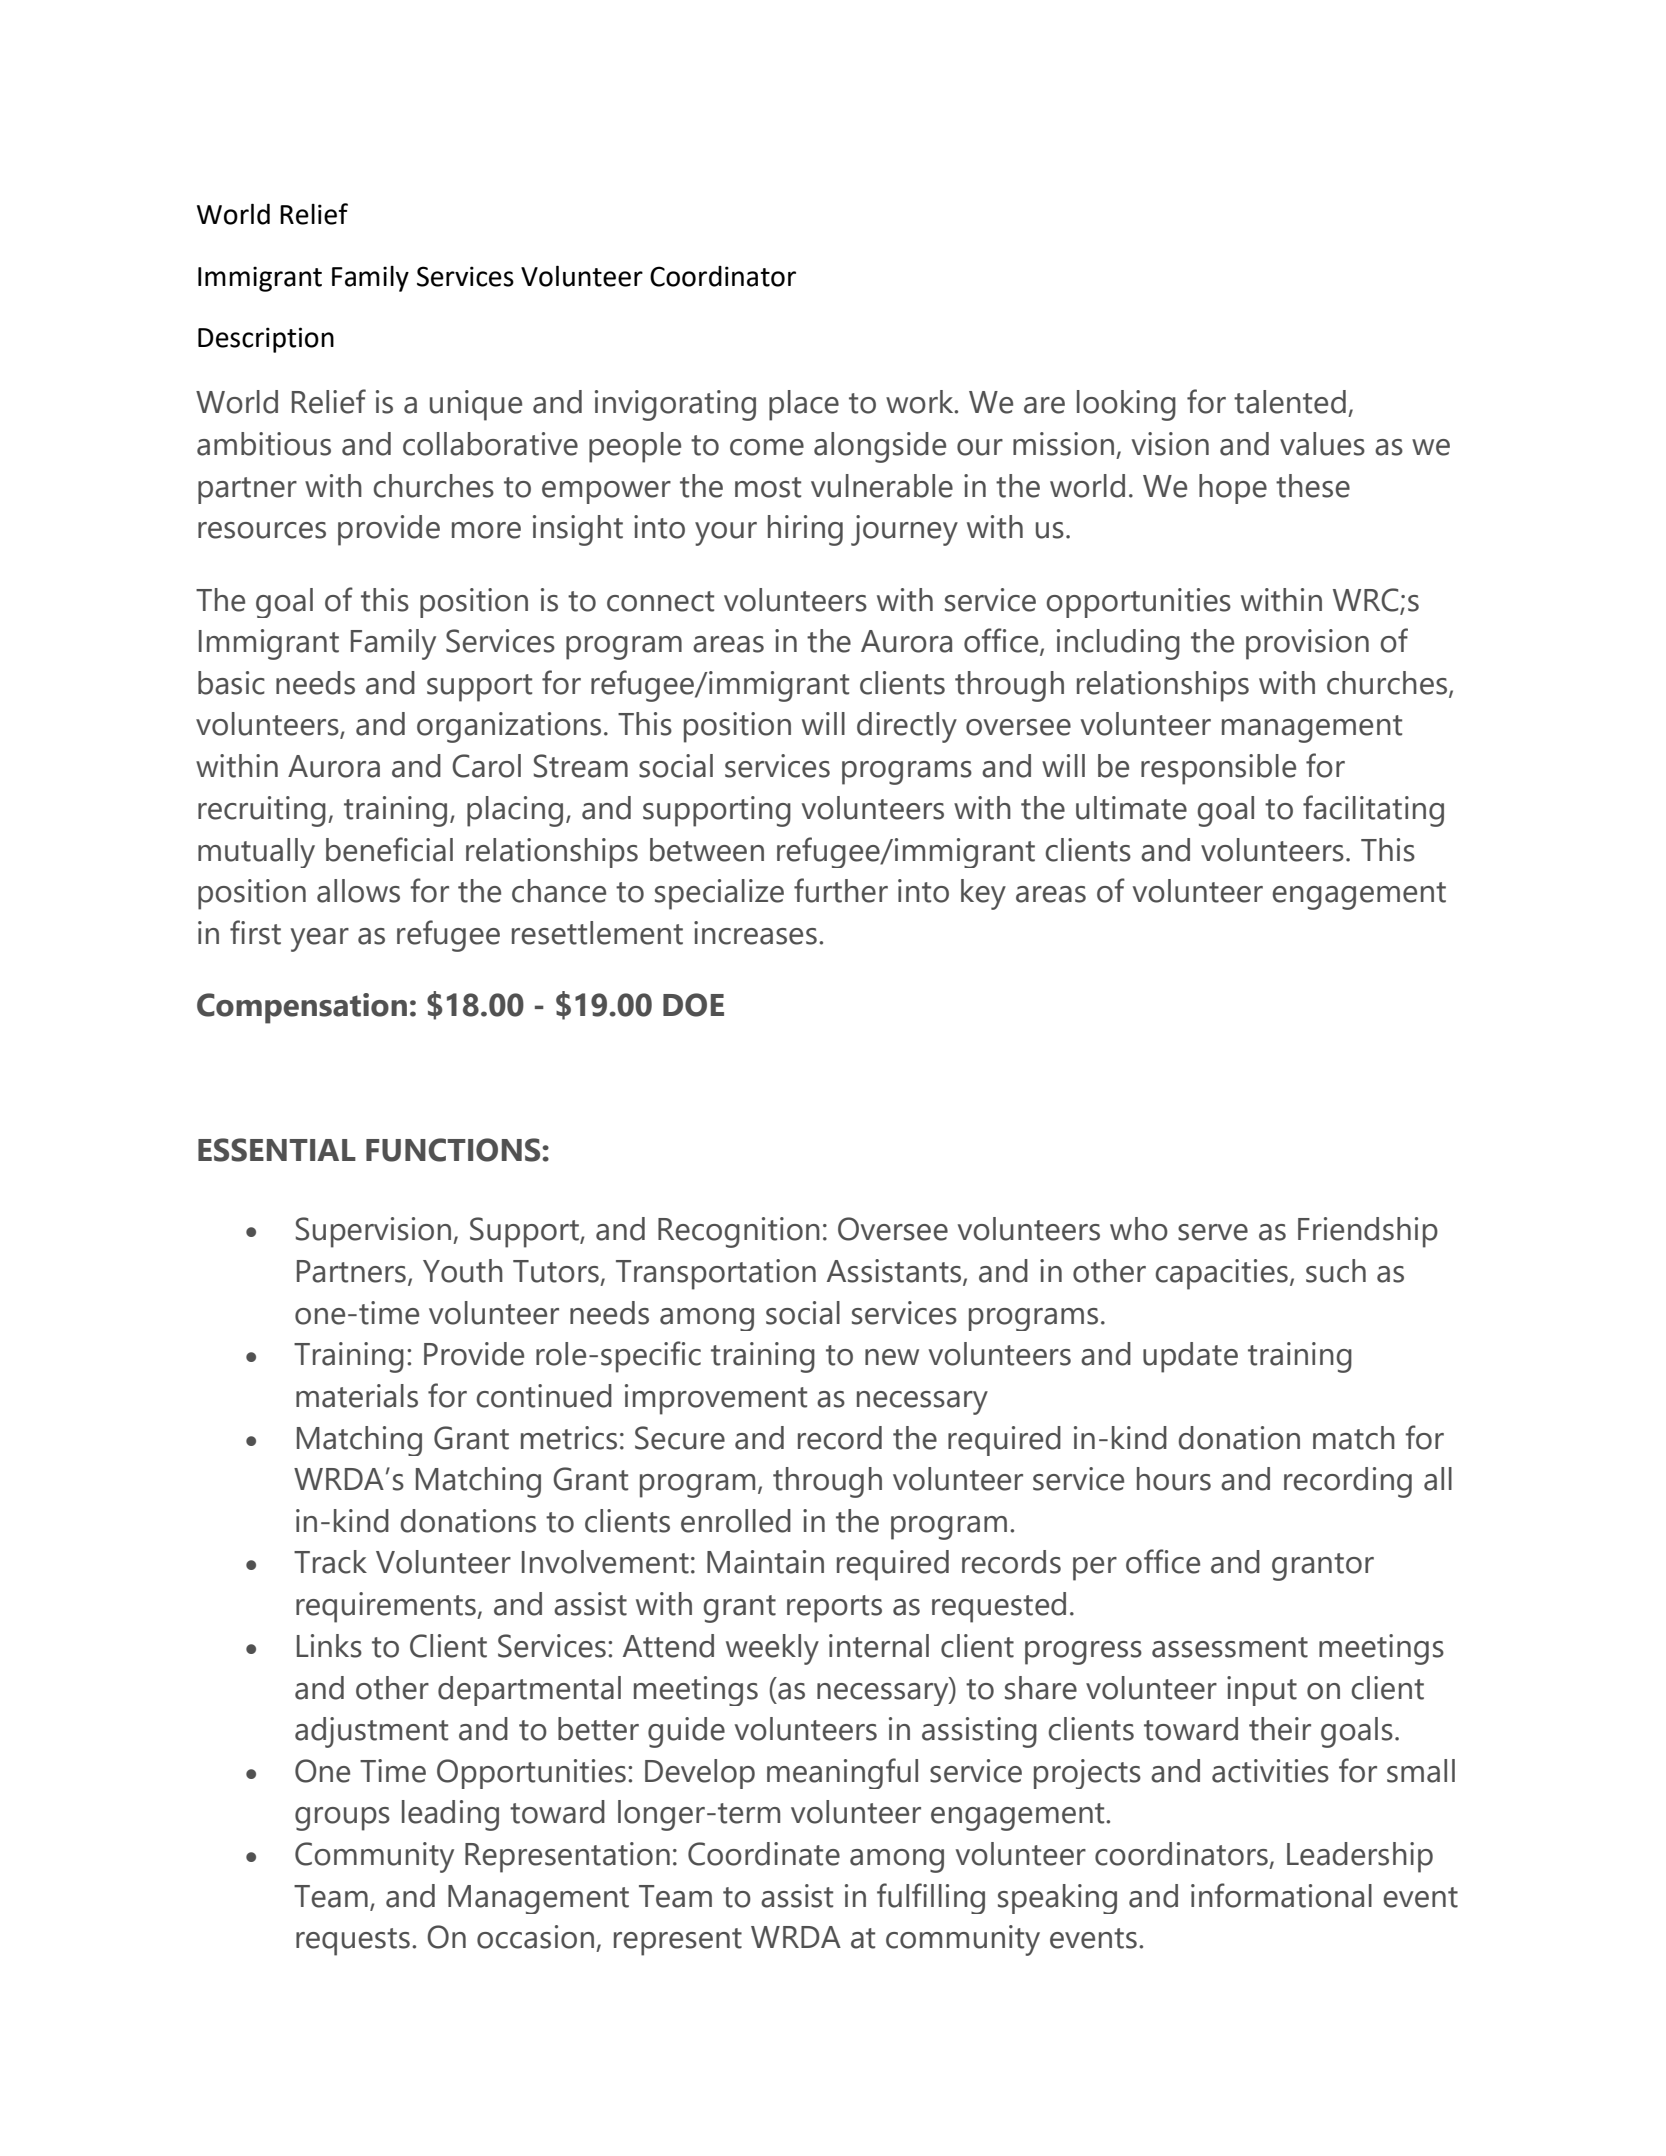  I want to click on requests, so click(353, 1942).
